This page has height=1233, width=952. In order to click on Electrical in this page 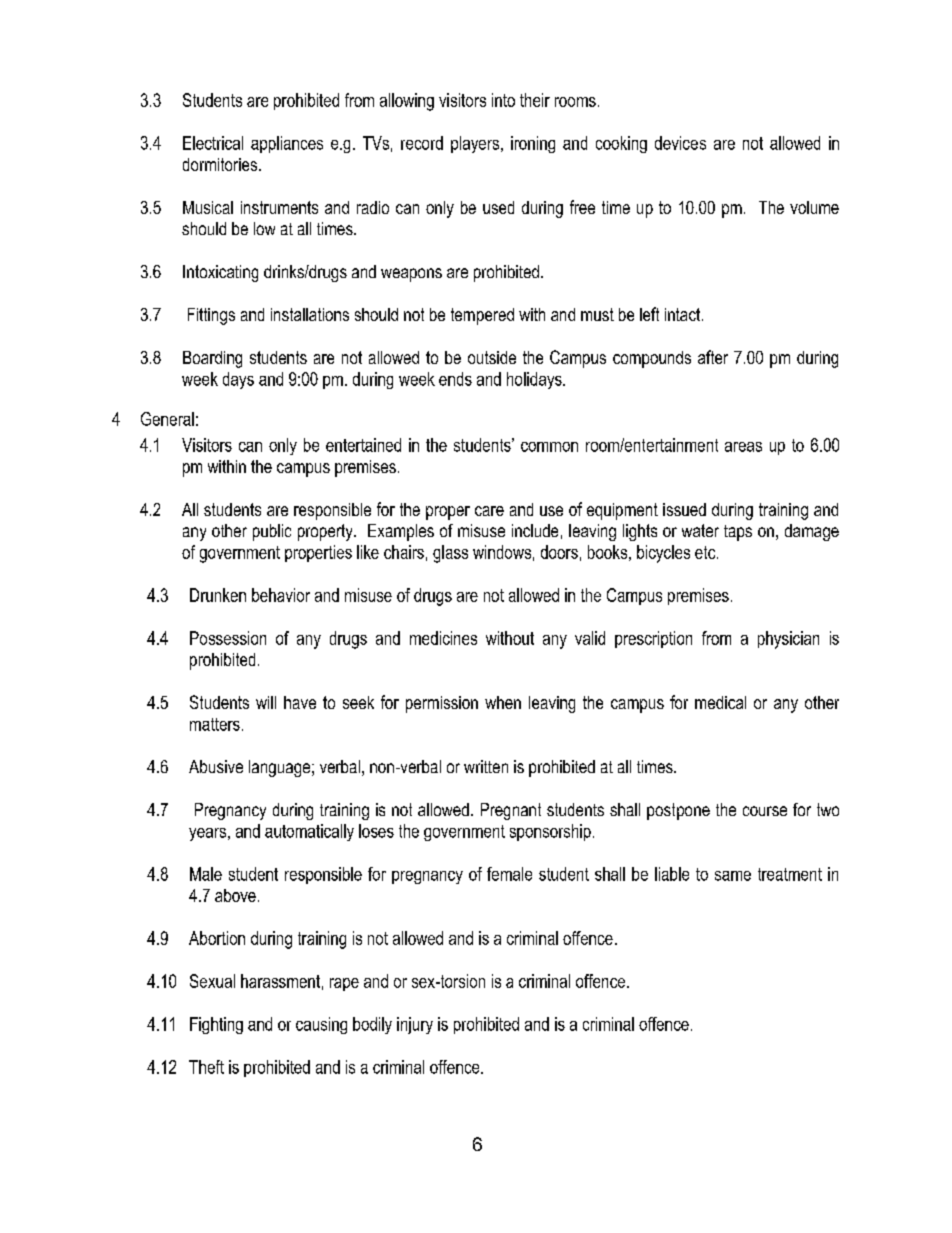, I will do `click(213, 143)`.
